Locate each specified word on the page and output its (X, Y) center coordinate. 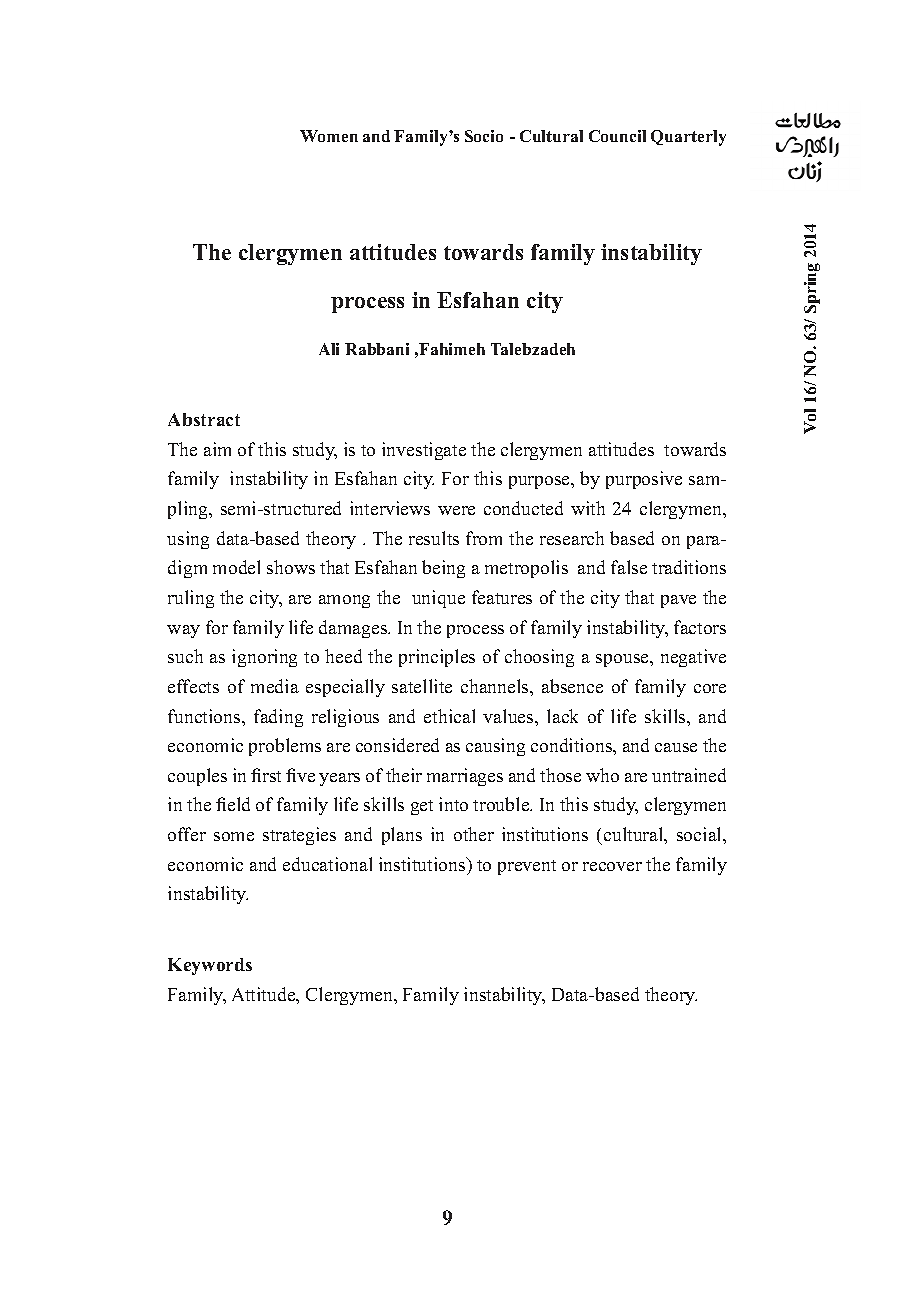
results (434, 538)
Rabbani (377, 349)
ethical (449, 716)
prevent (527, 867)
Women (329, 136)
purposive (644, 480)
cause (676, 747)
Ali (329, 349)
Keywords (210, 966)
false (629, 567)
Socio (484, 136)
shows (291, 567)
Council (617, 136)
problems (285, 747)
